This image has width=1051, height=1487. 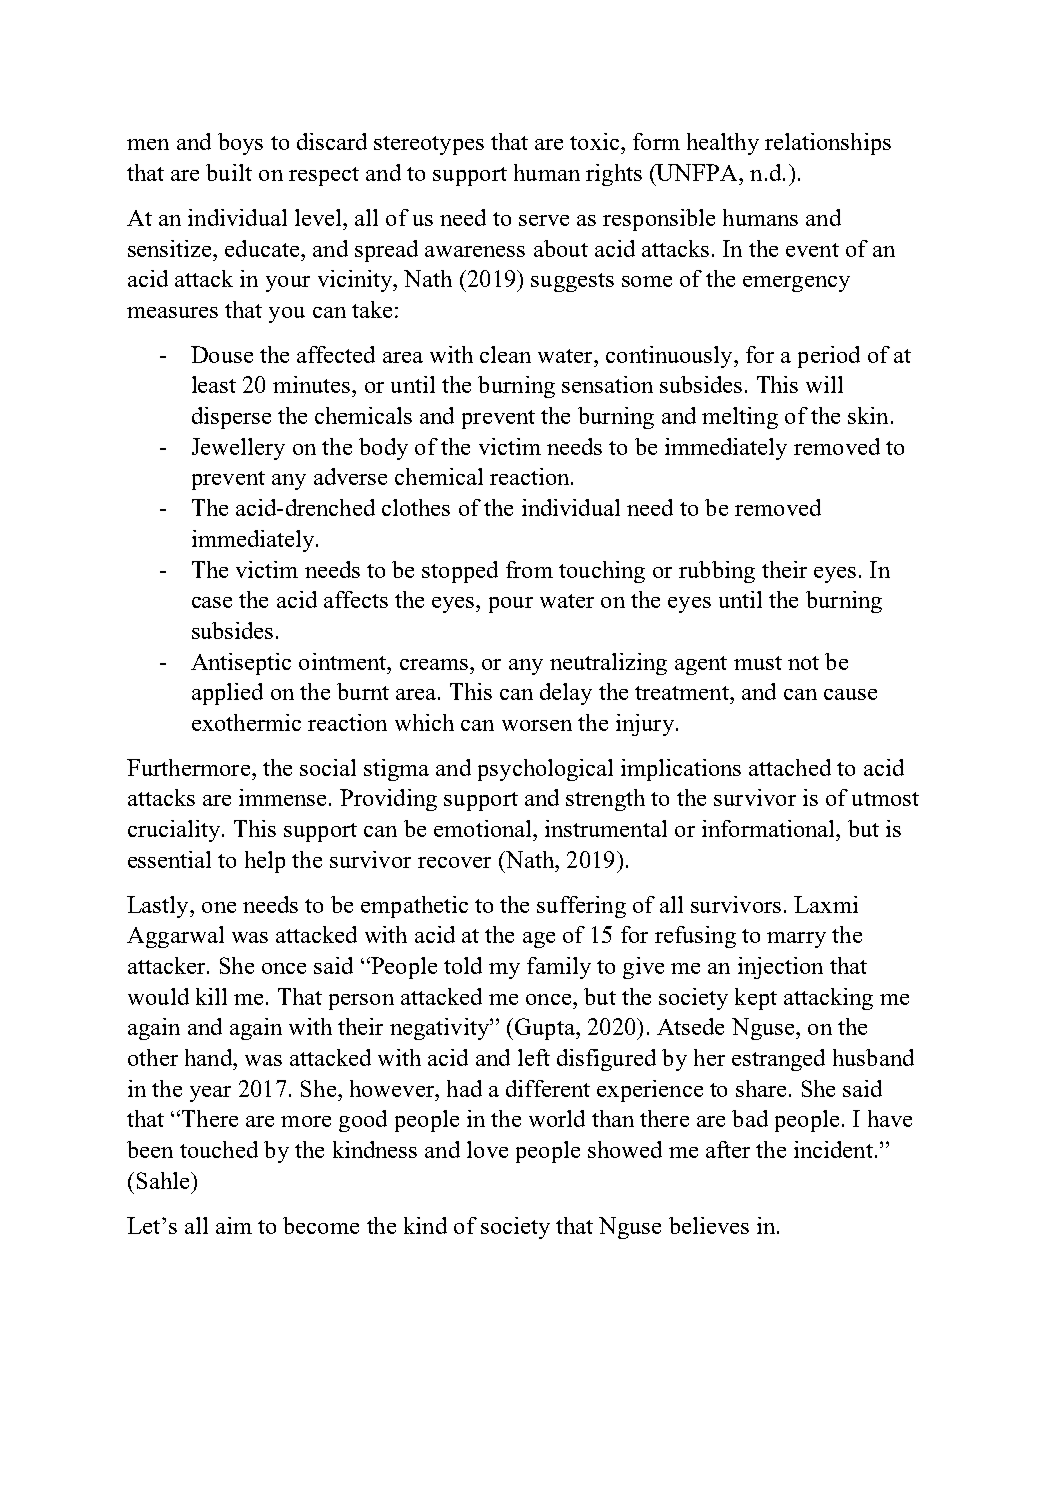 What do you see at coordinates (229, 172) in the image?
I see `built` at bounding box center [229, 172].
